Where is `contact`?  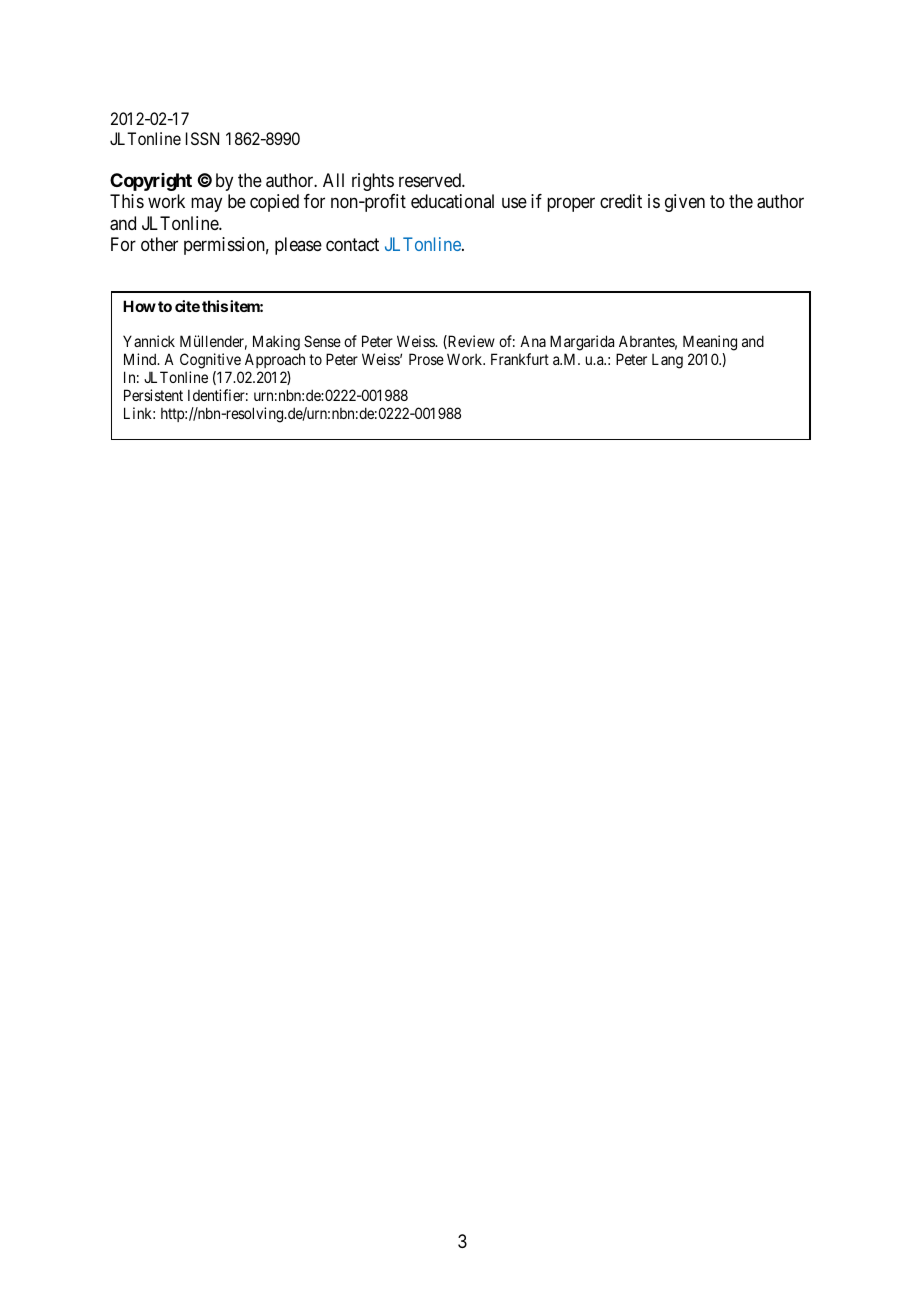
contact is located at coordinates (352, 245).
